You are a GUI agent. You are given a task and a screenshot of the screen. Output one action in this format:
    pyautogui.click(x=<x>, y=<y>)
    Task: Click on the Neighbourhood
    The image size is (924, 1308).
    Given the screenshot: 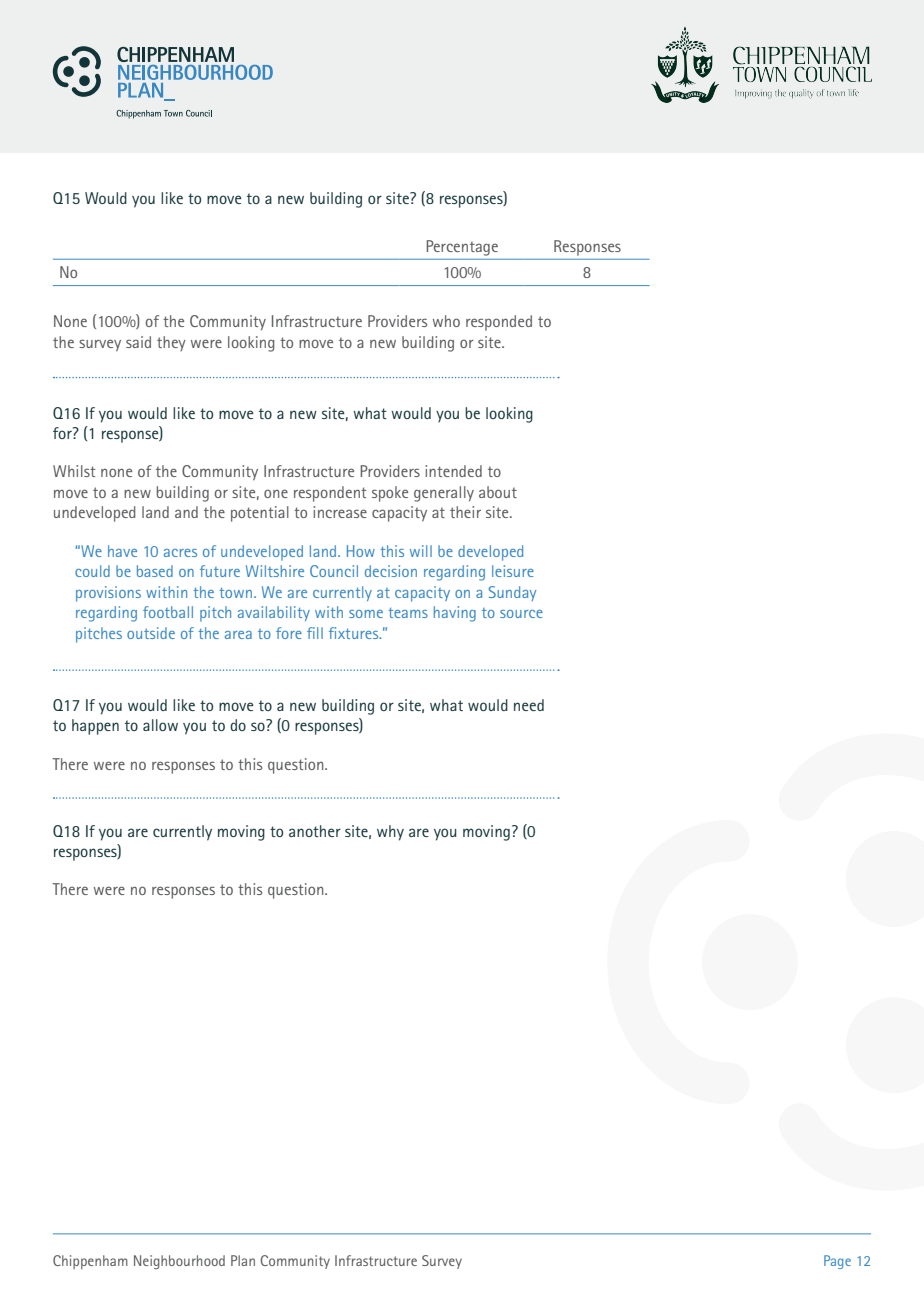 What is the action you would take?
    pyautogui.click(x=179, y=1262)
